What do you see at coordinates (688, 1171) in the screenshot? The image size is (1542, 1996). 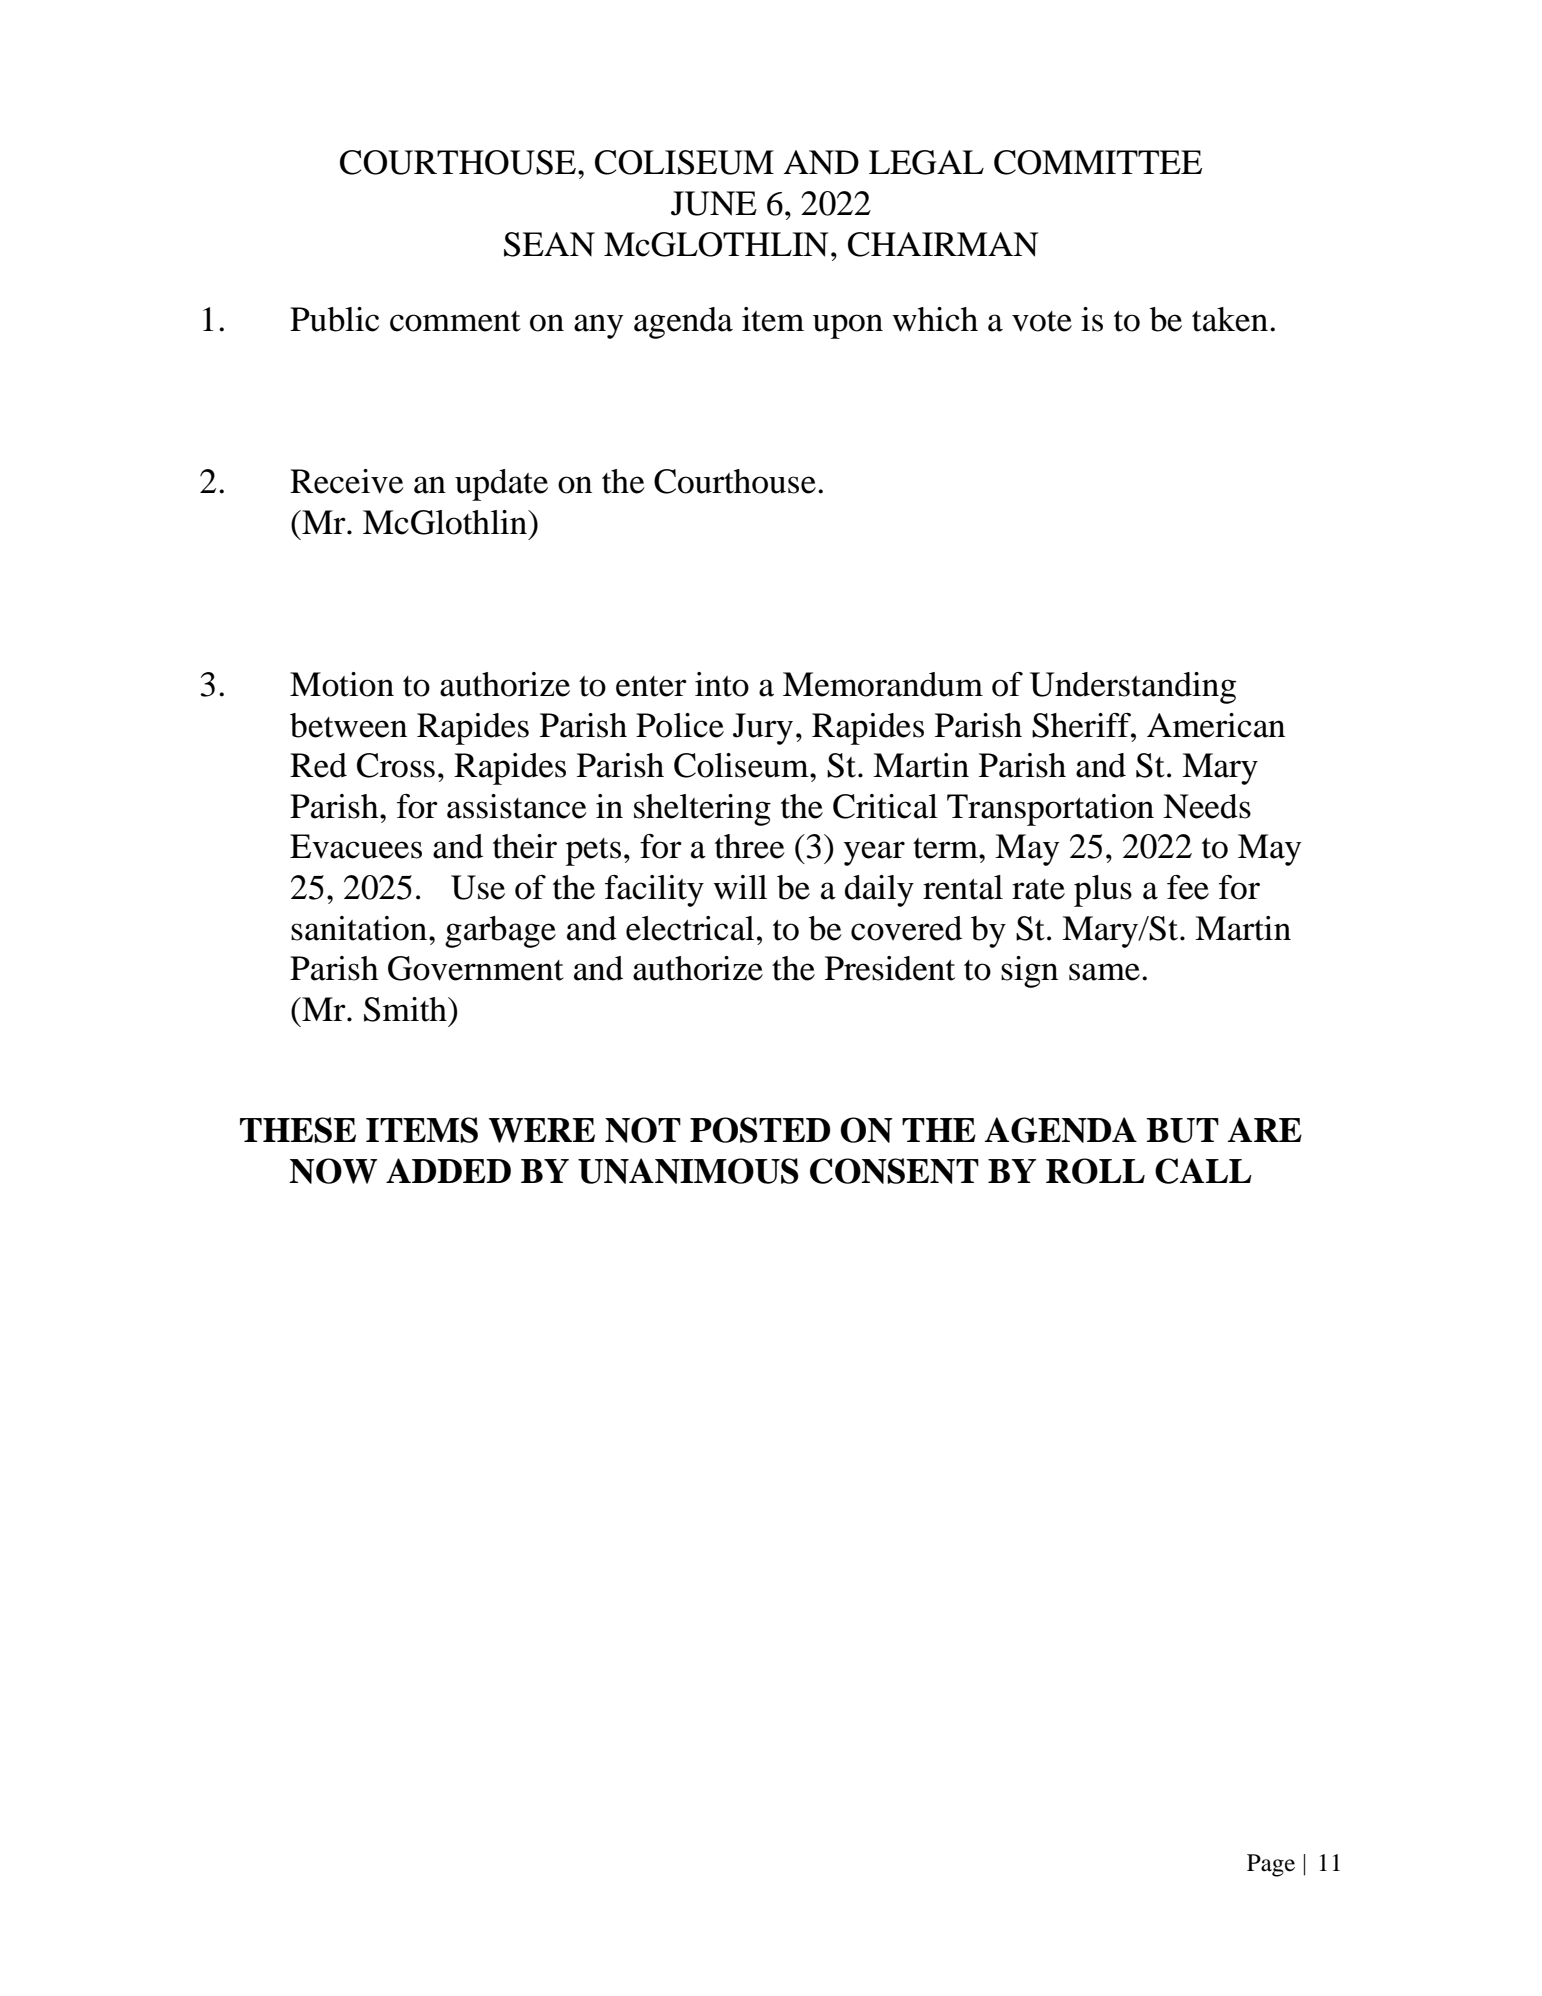 I see `UNANIMOUS` at bounding box center [688, 1171].
